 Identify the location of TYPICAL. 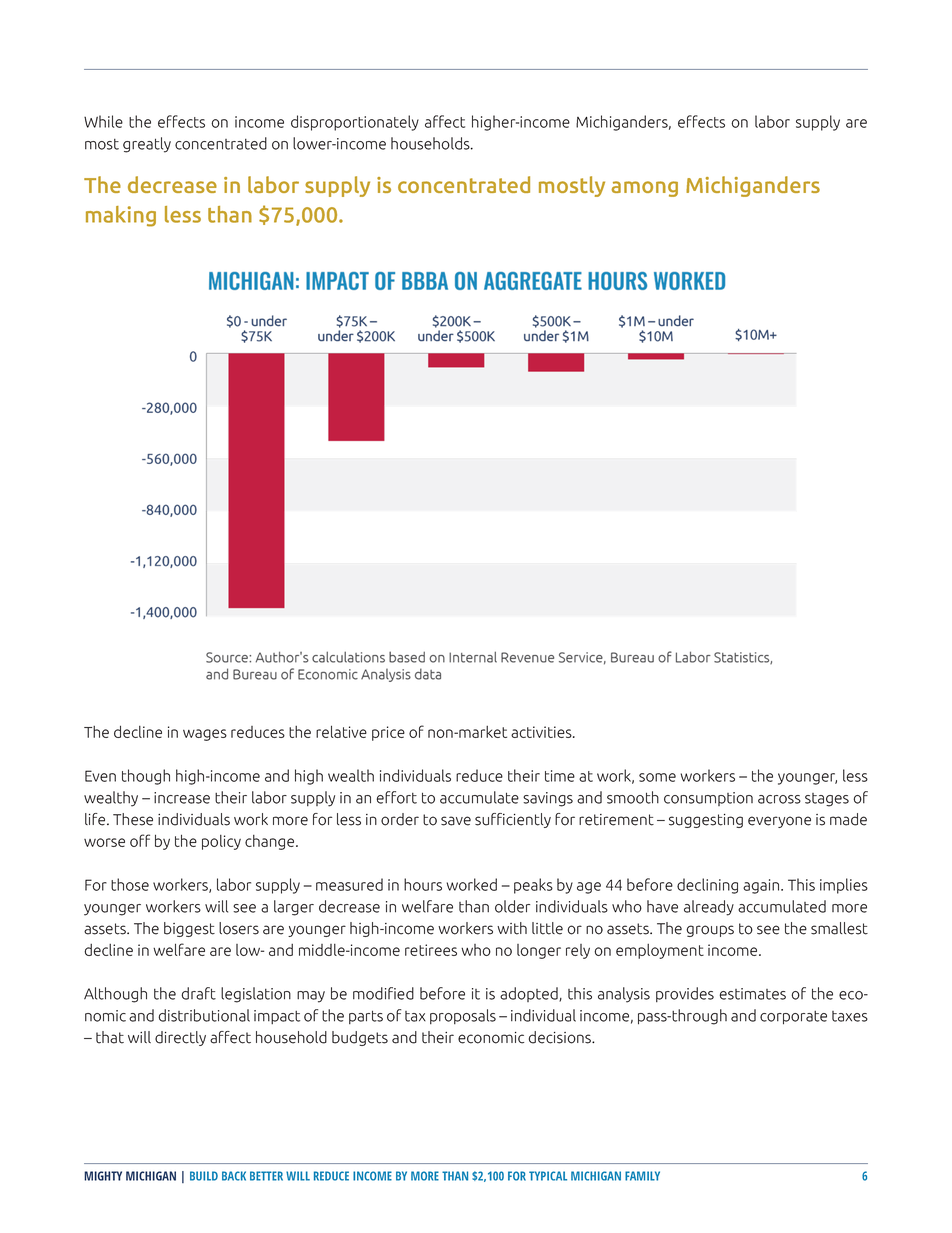
(548, 1176).
